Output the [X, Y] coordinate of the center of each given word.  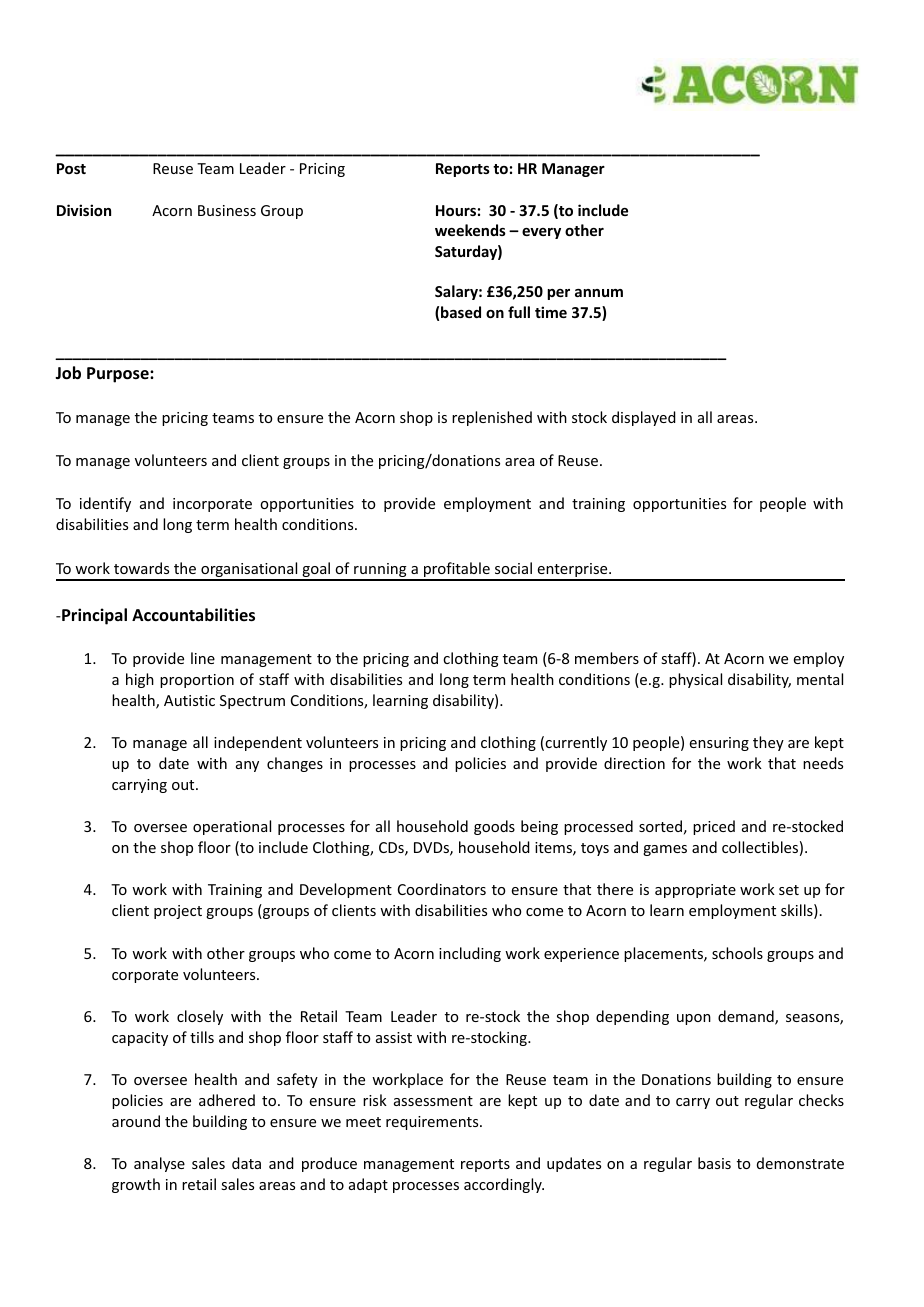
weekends [470, 230]
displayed [644, 418]
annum [599, 293]
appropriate [695, 891]
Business [227, 210]
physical [695, 680]
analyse [159, 1164]
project [178, 912]
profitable [457, 571]
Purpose [119, 375]
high [140, 680]
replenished [492, 418]
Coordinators [442, 889]
